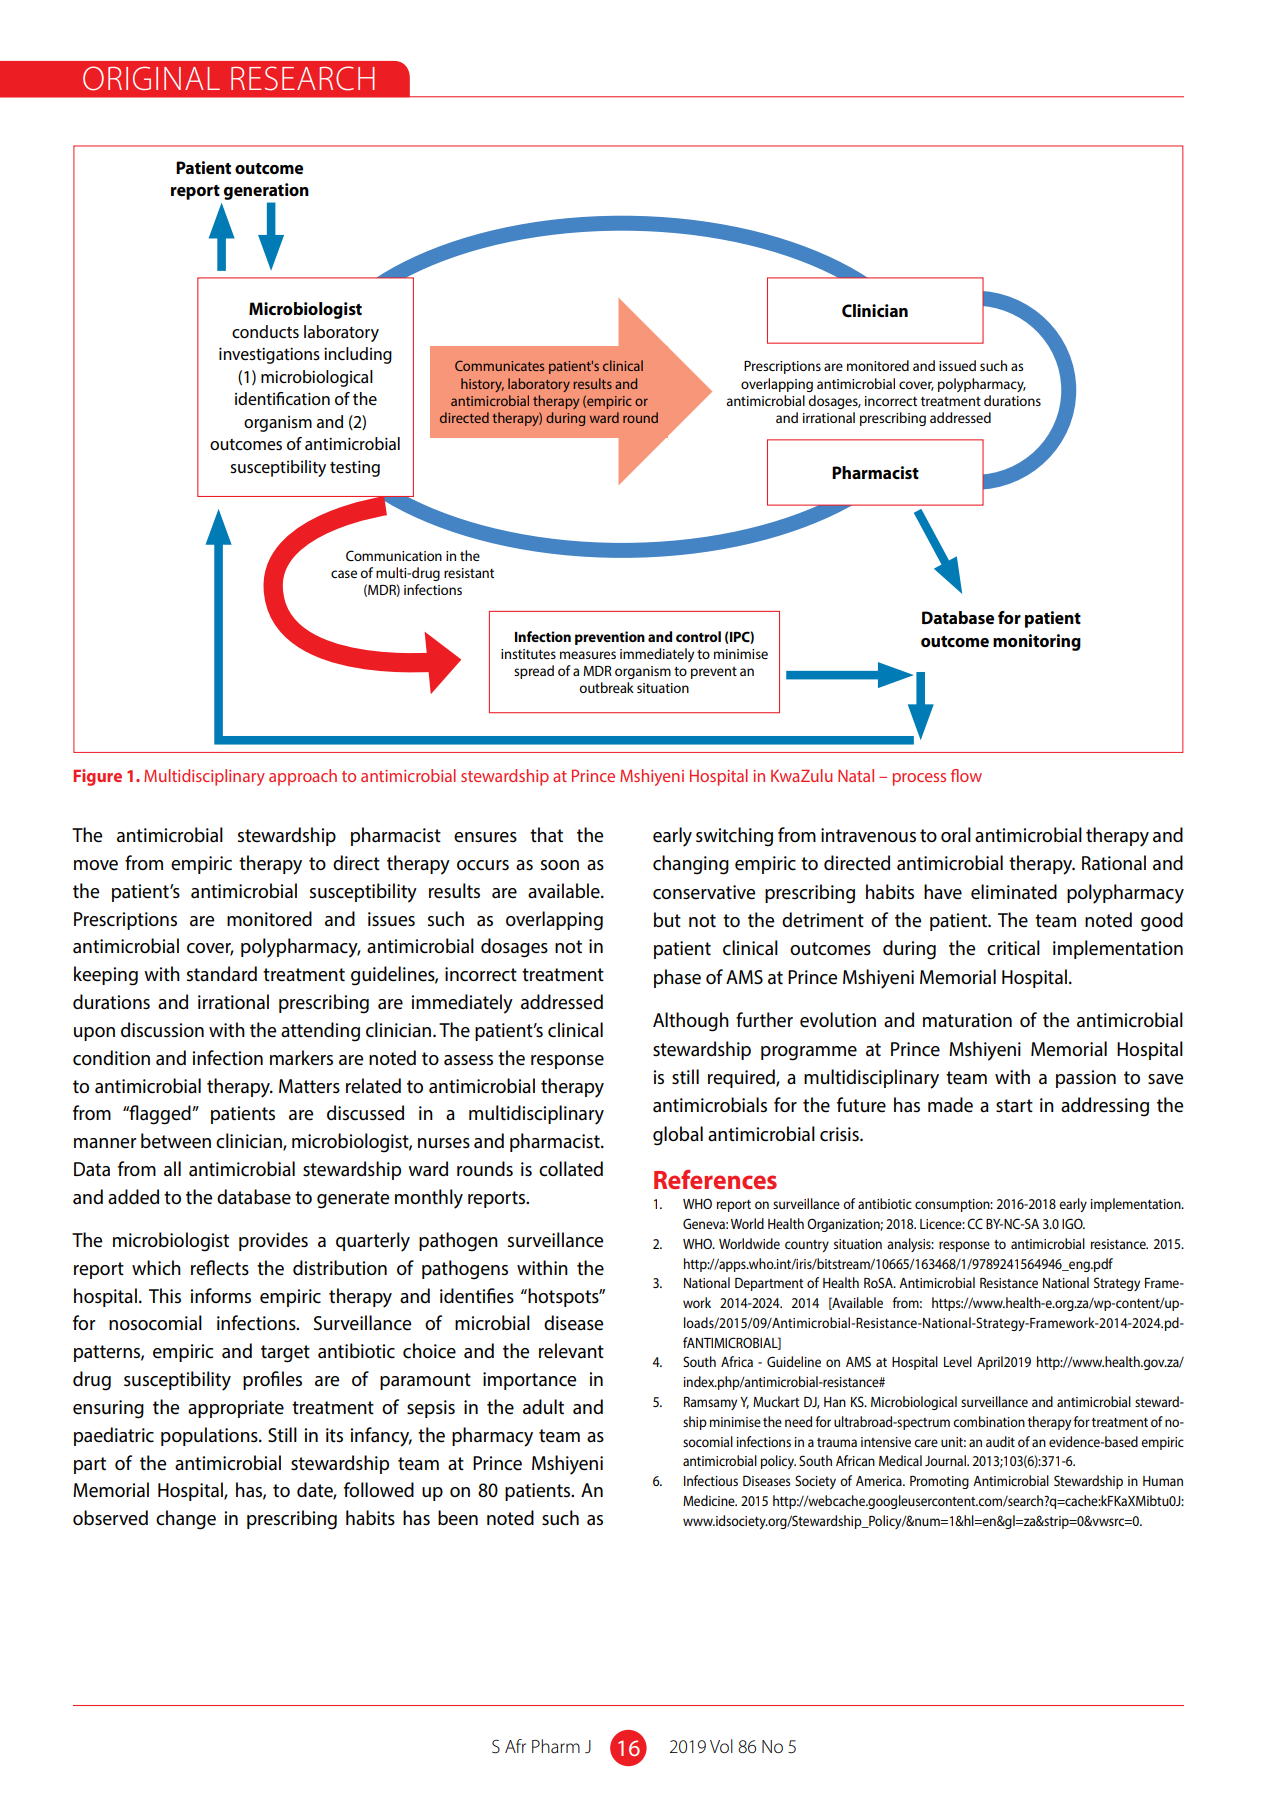 This page has width=1275, height=1803. Describe the element at coordinates (698, 636) in the page. I see `control` at that location.
